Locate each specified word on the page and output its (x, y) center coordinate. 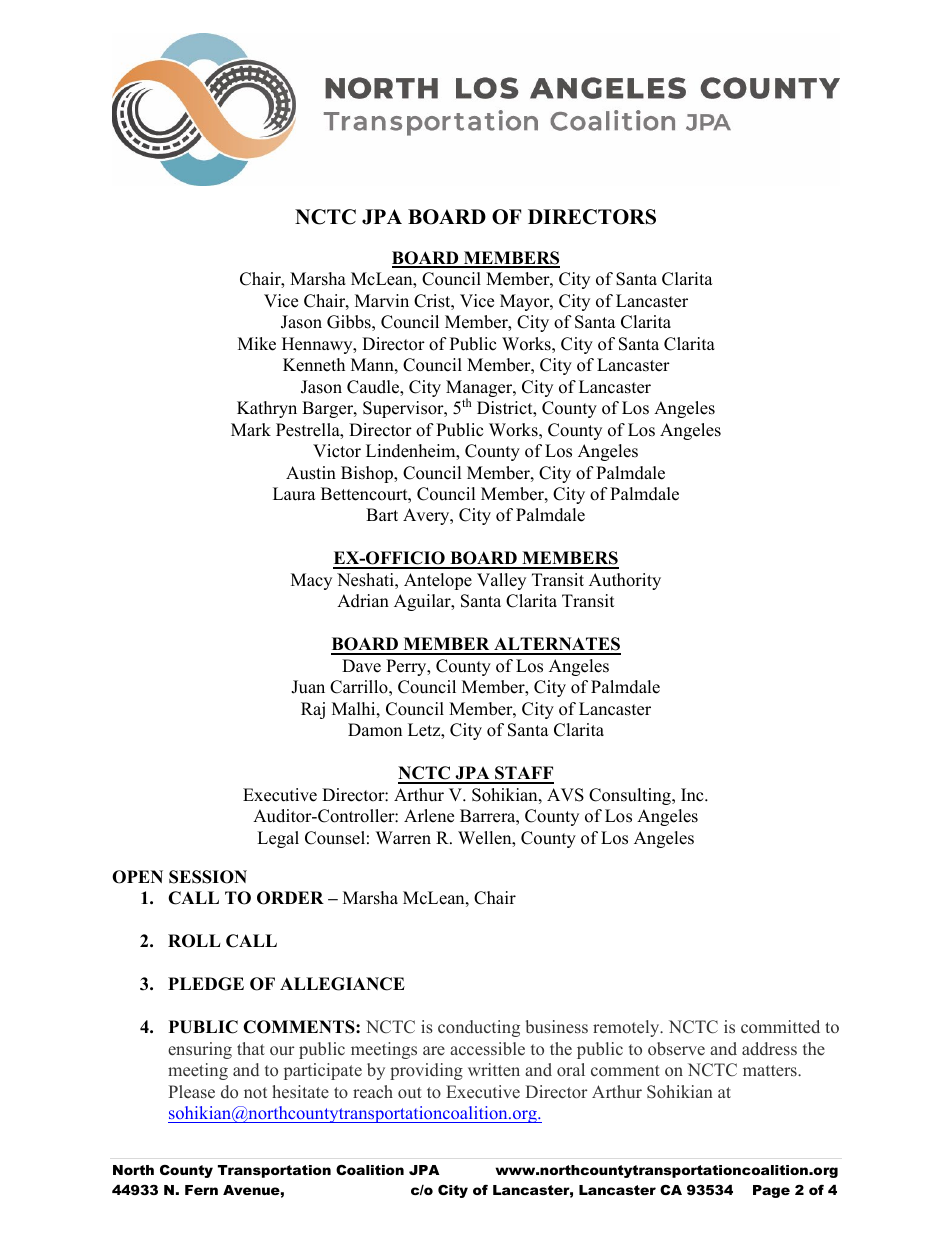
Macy (311, 581)
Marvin (382, 300)
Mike (257, 344)
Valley (501, 581)
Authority (625, 581)
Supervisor (404, 409)
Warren (403, 838)
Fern (201, 1190)
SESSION (208, 877)
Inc (693, 795)
